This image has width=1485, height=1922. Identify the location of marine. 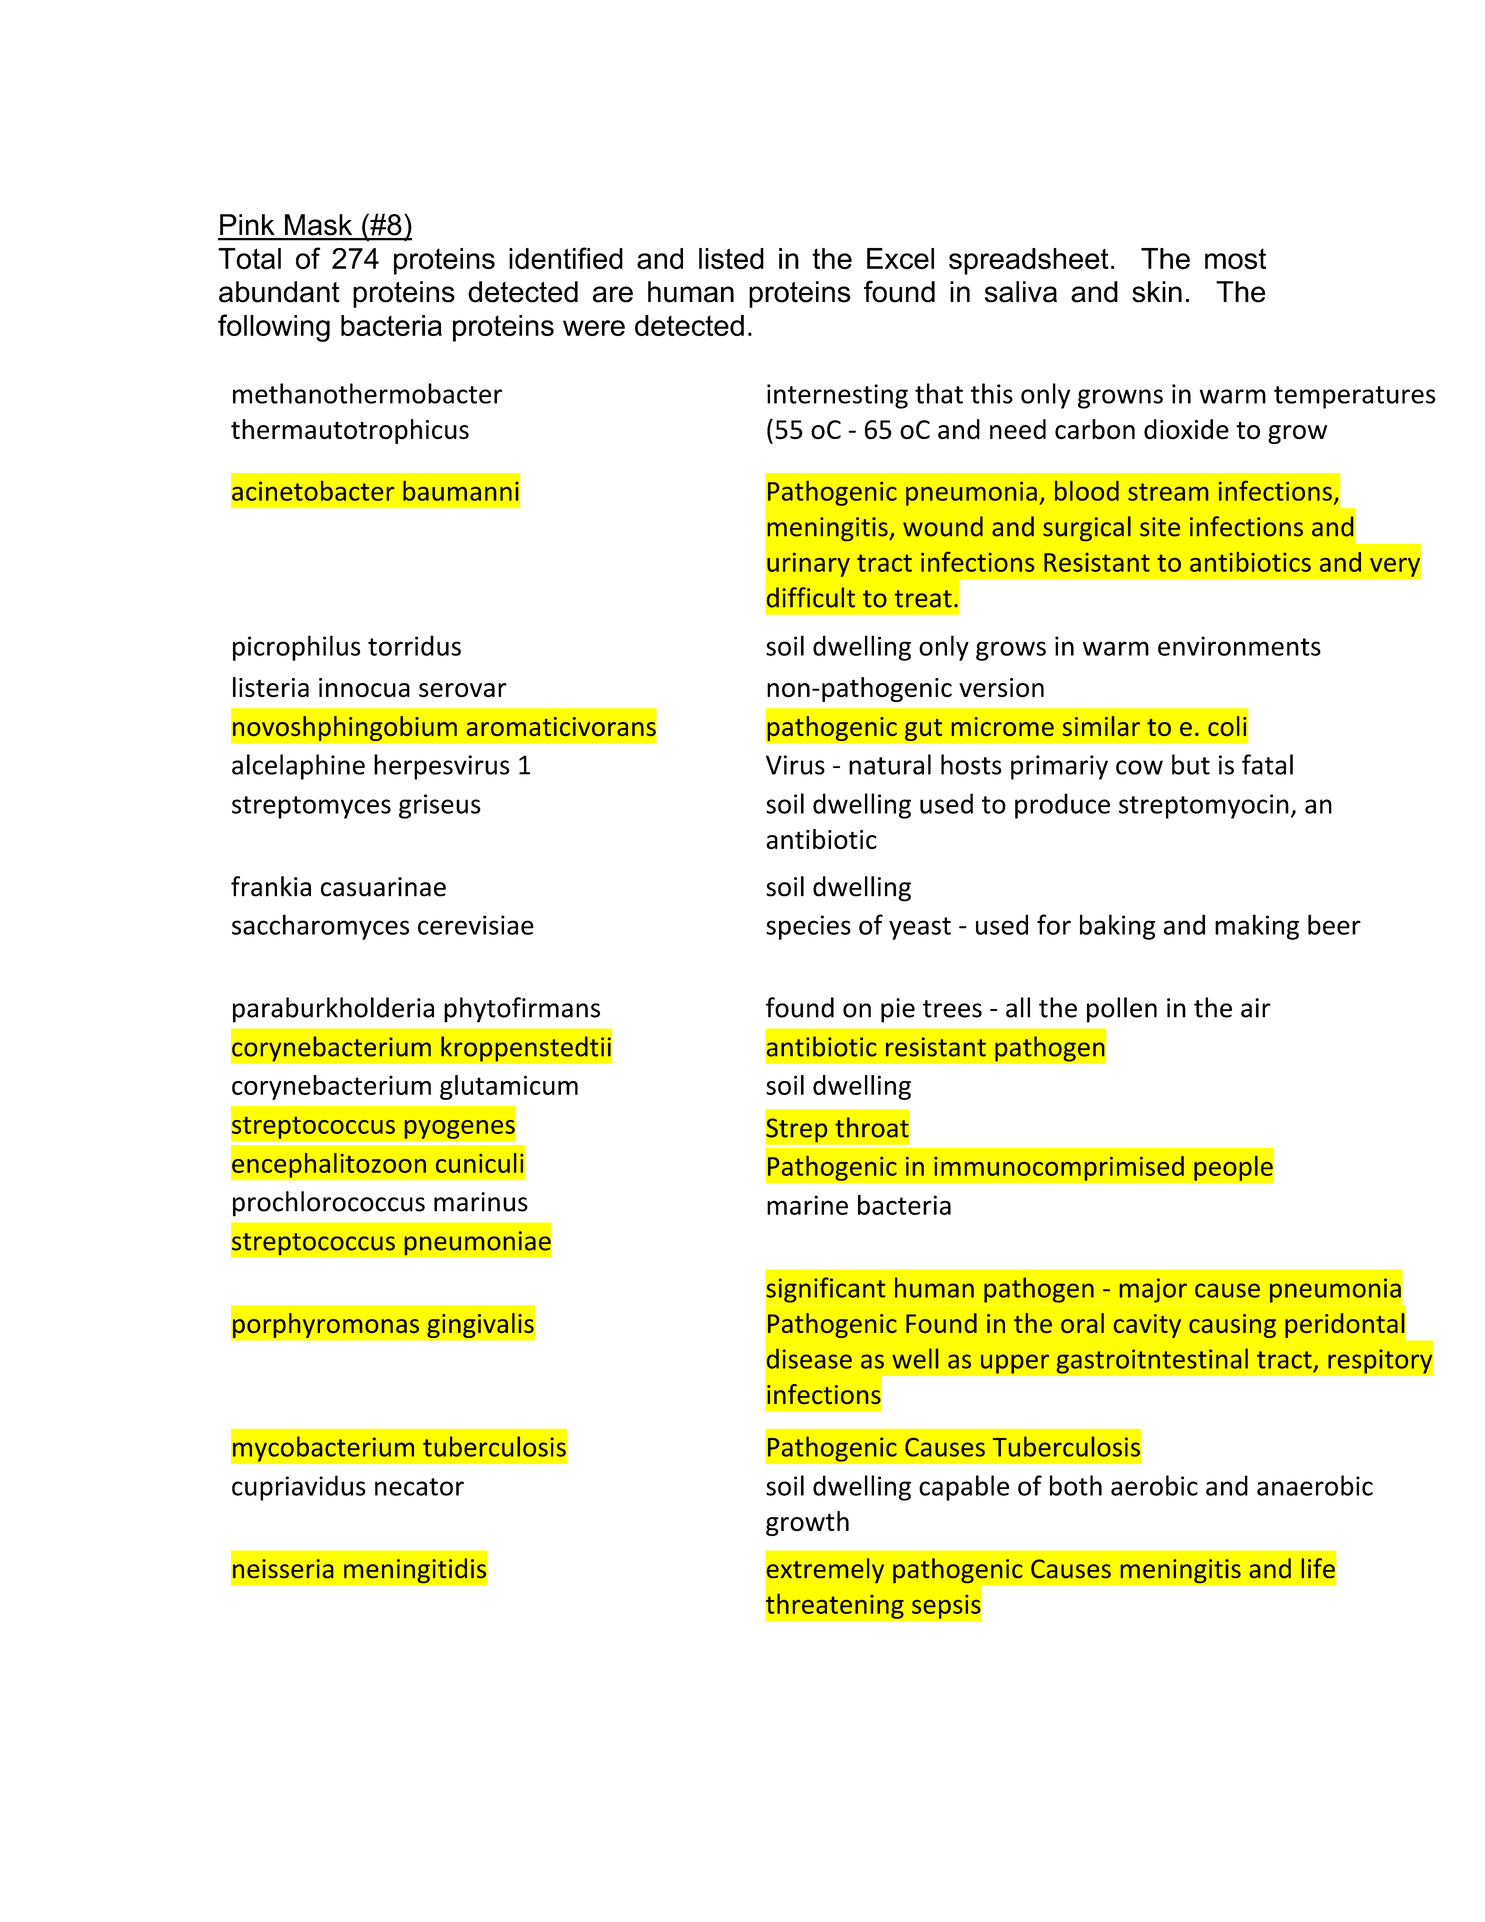
(807, 1205).
